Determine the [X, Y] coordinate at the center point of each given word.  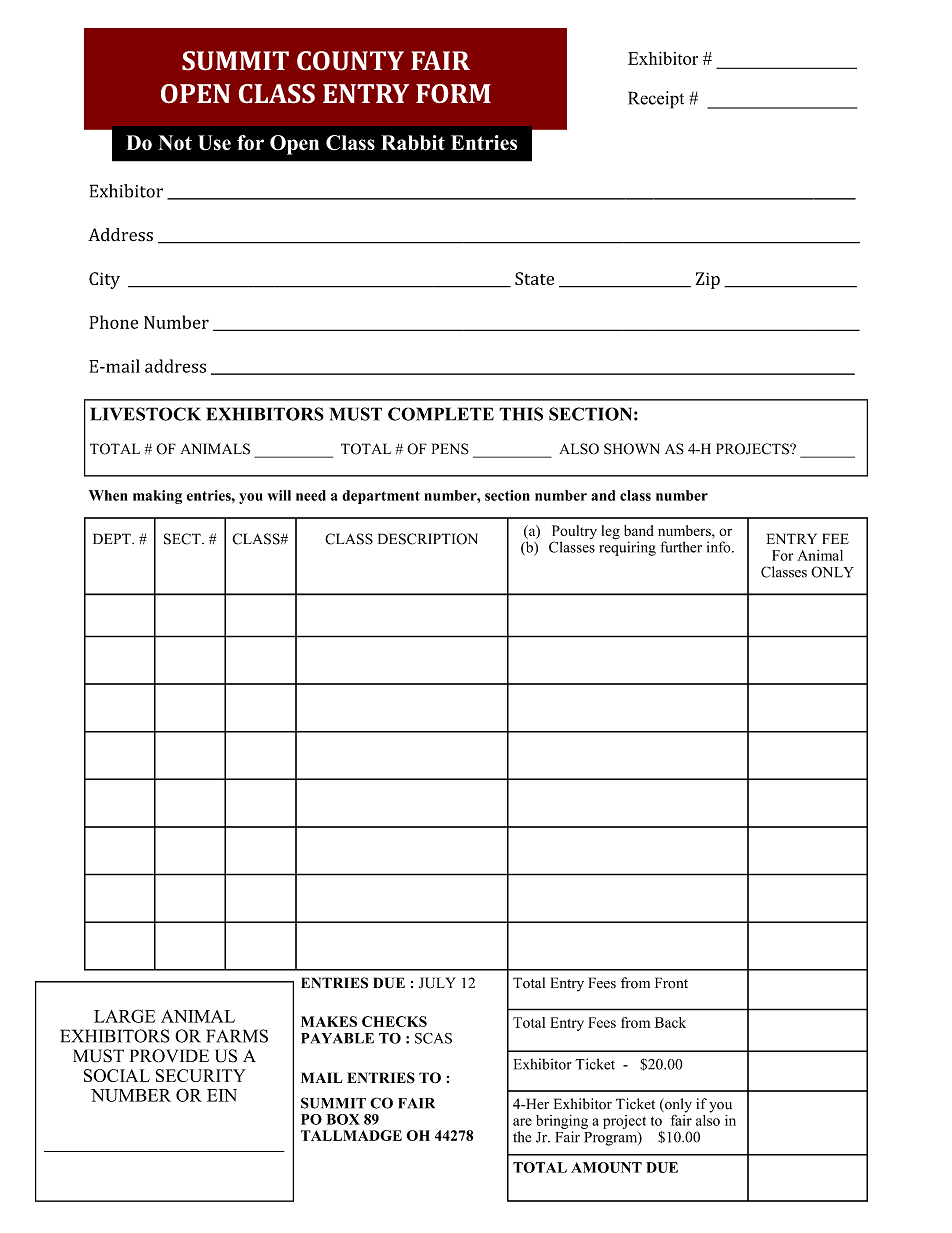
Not [175, 142]
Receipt [656, 100]
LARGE [124, 1016]
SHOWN [632, 449]
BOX [343, 1119]
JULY [437, 983]
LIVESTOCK [145, 414]
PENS [450, 449]
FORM [453, 94]
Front [671, 983]
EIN [222, 1095]
